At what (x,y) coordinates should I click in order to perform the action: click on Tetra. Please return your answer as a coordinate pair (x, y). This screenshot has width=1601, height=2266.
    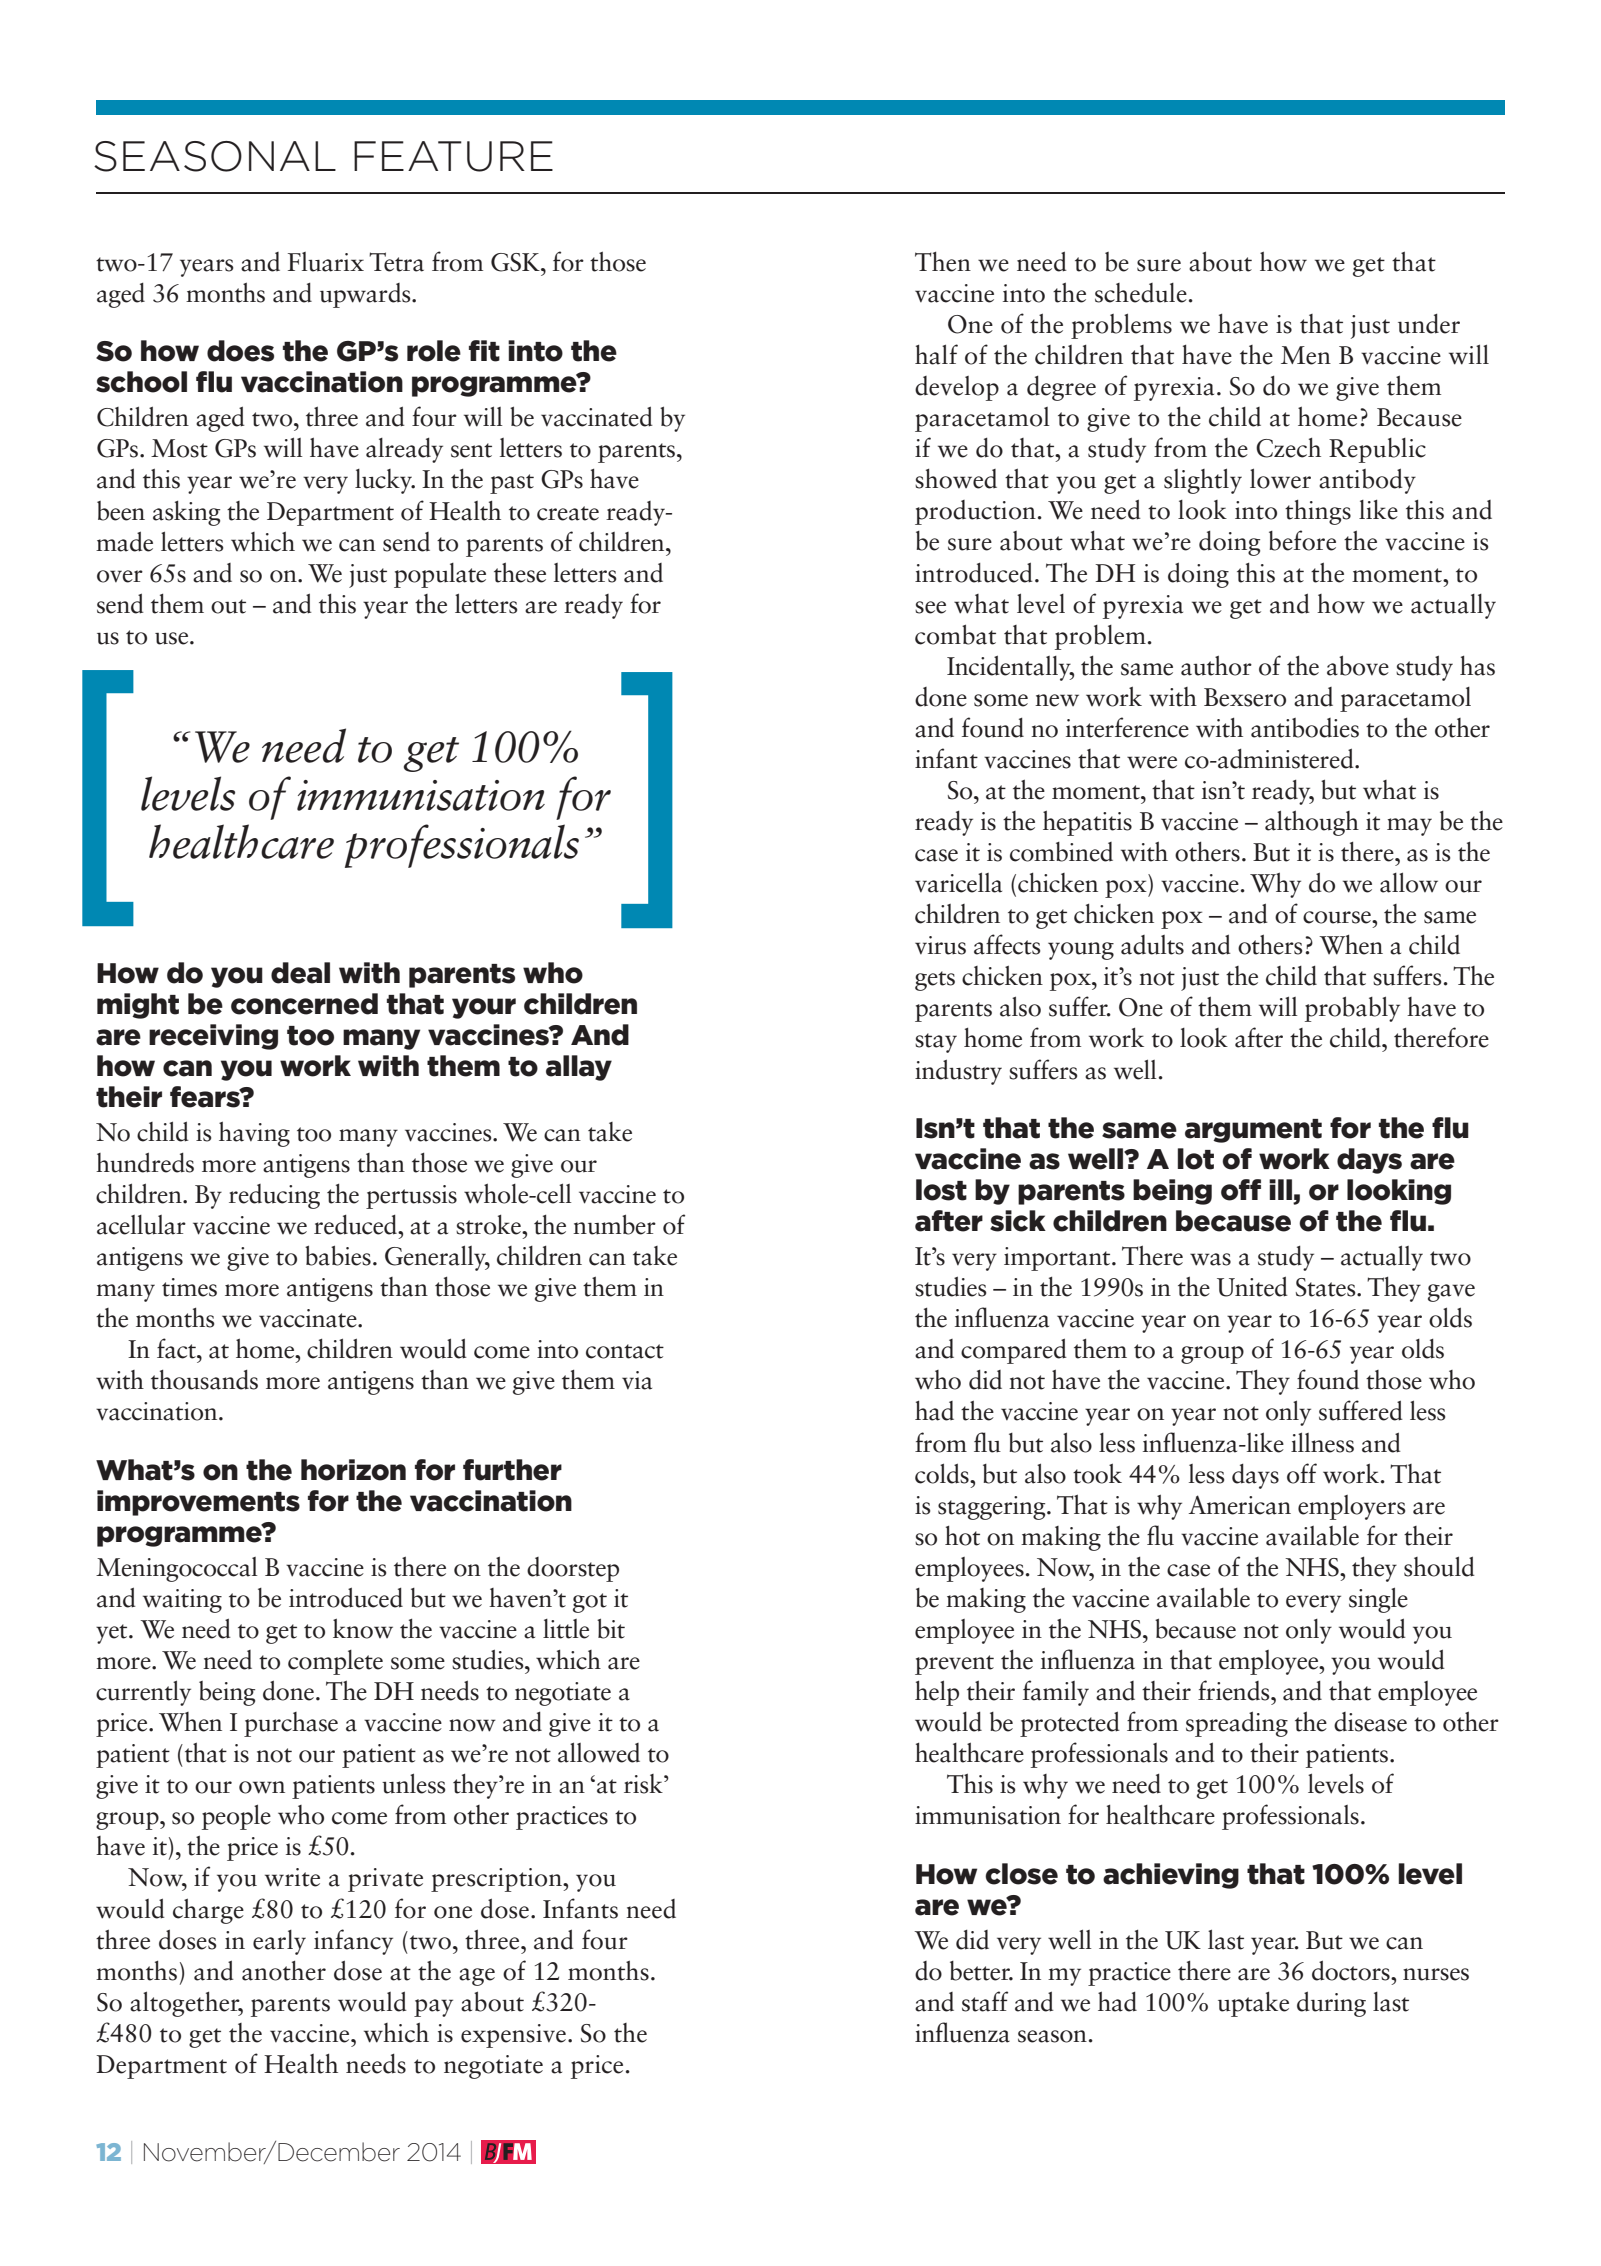
    Looking at the image, I should click on (396, 262).
